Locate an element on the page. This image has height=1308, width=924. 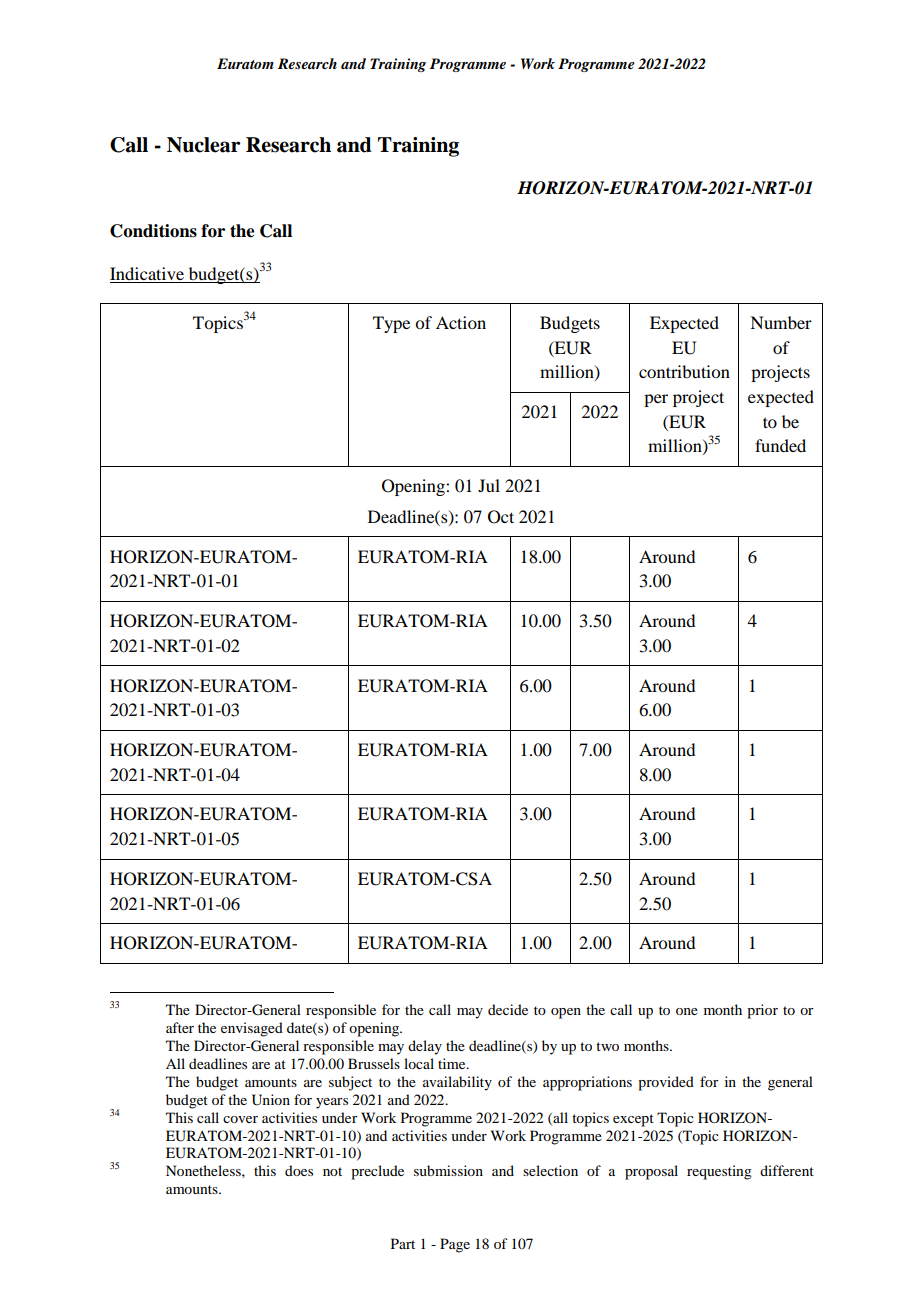
Action is located at coordinates (461, 322).
